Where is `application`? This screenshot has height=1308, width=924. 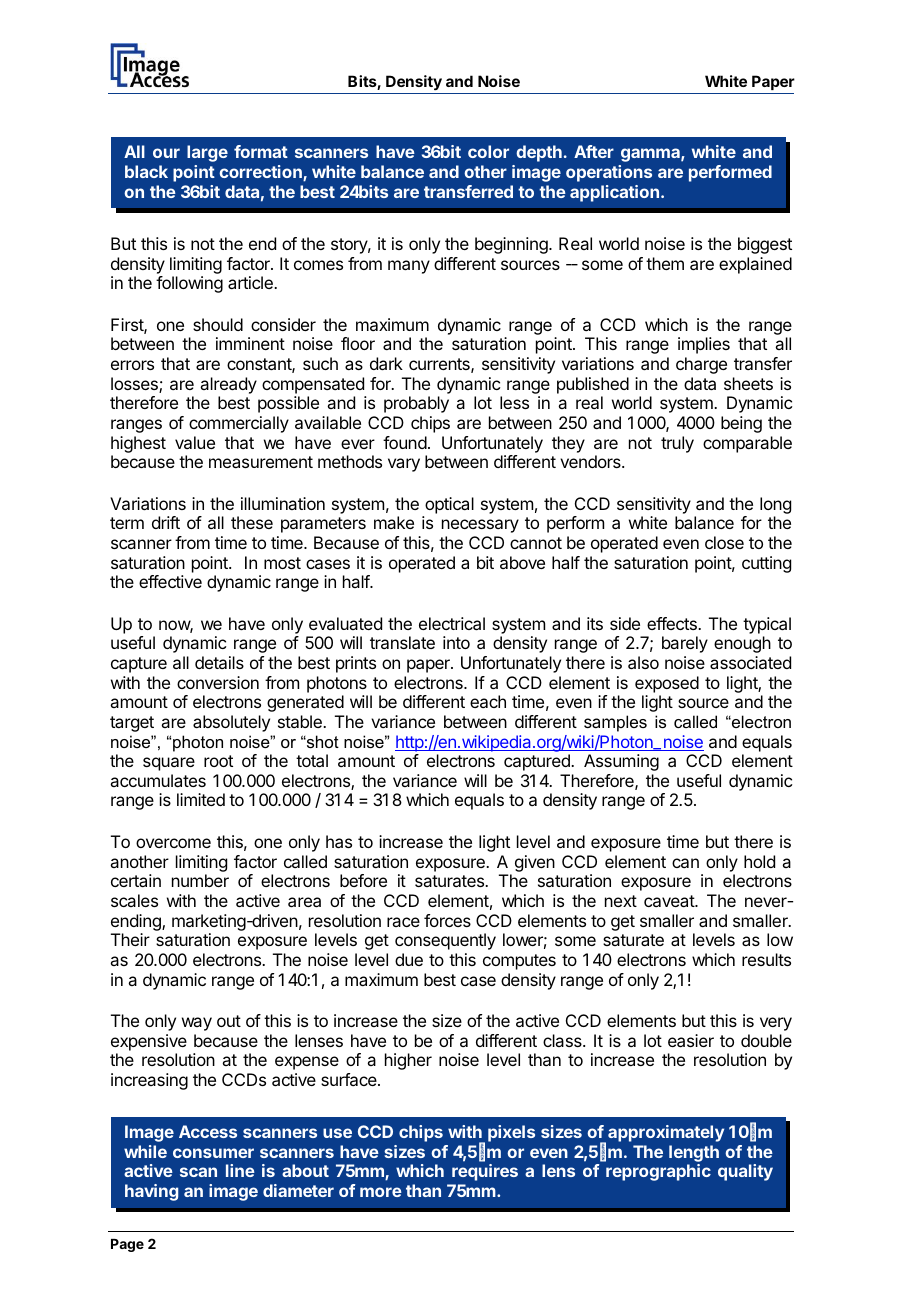
application is located at coordinates (614, 193).
